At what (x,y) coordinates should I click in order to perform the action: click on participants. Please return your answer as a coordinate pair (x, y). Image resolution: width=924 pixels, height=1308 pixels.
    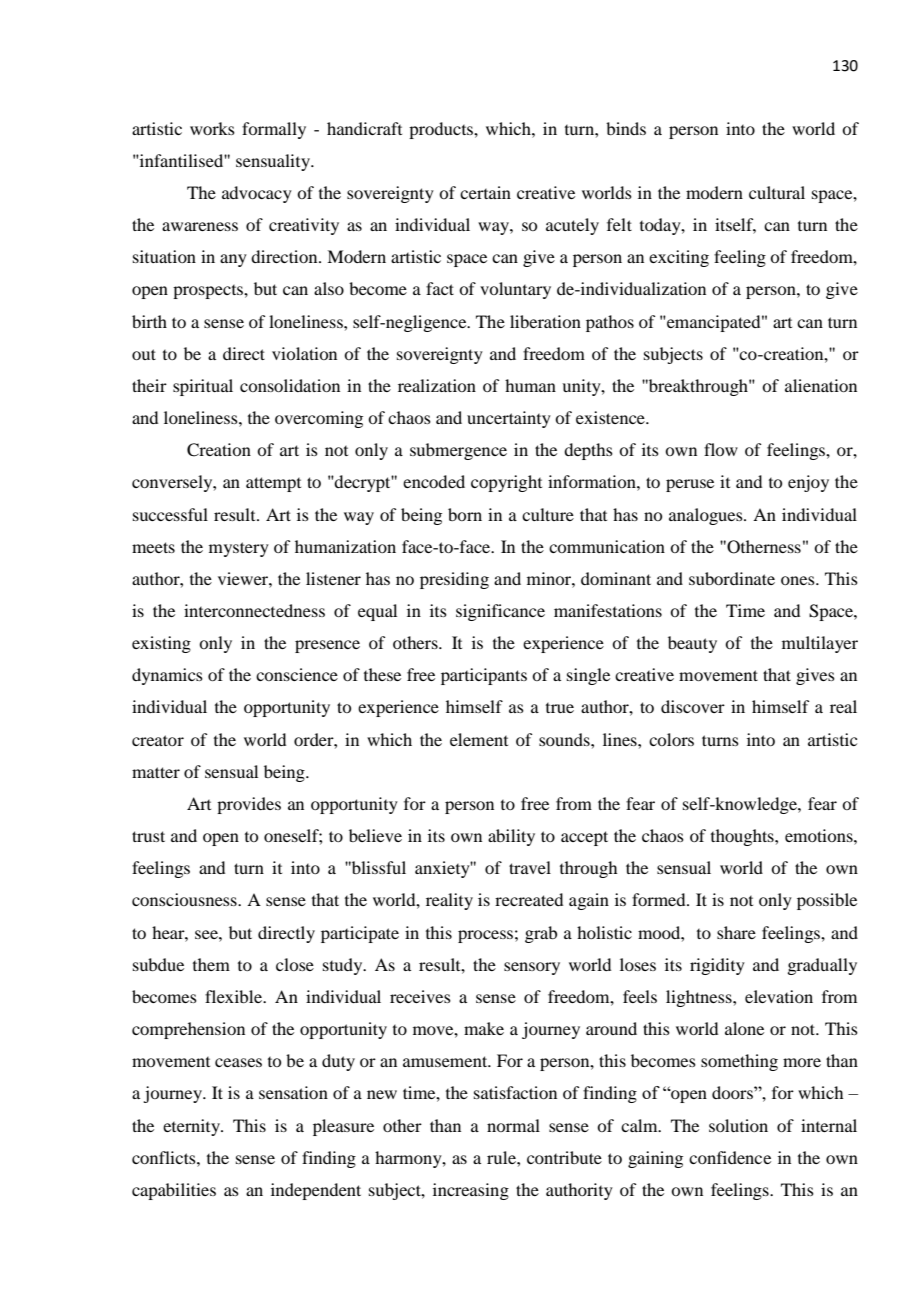
    Looking at the image, I should click on (484, 676).
